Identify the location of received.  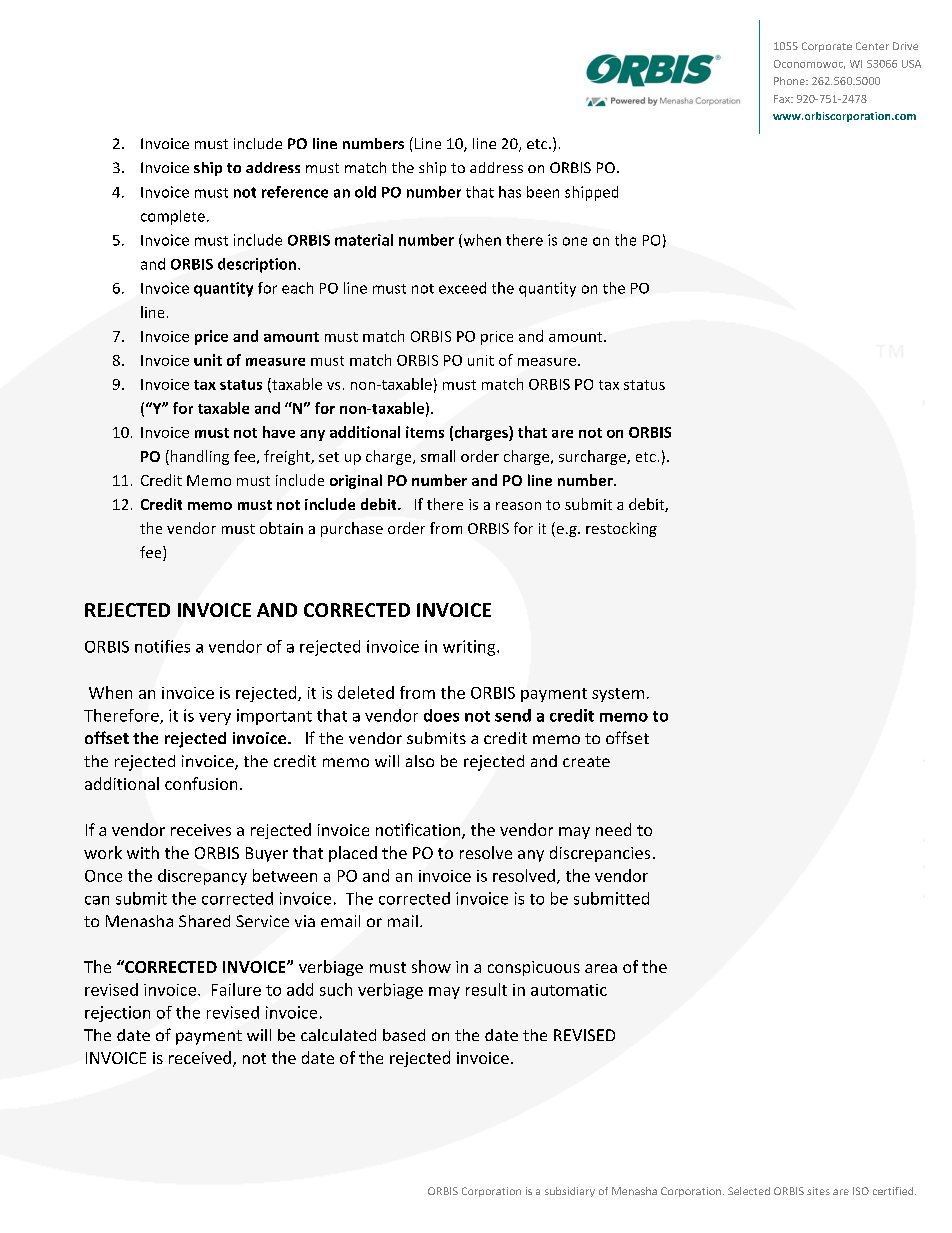
(200, 1057).
